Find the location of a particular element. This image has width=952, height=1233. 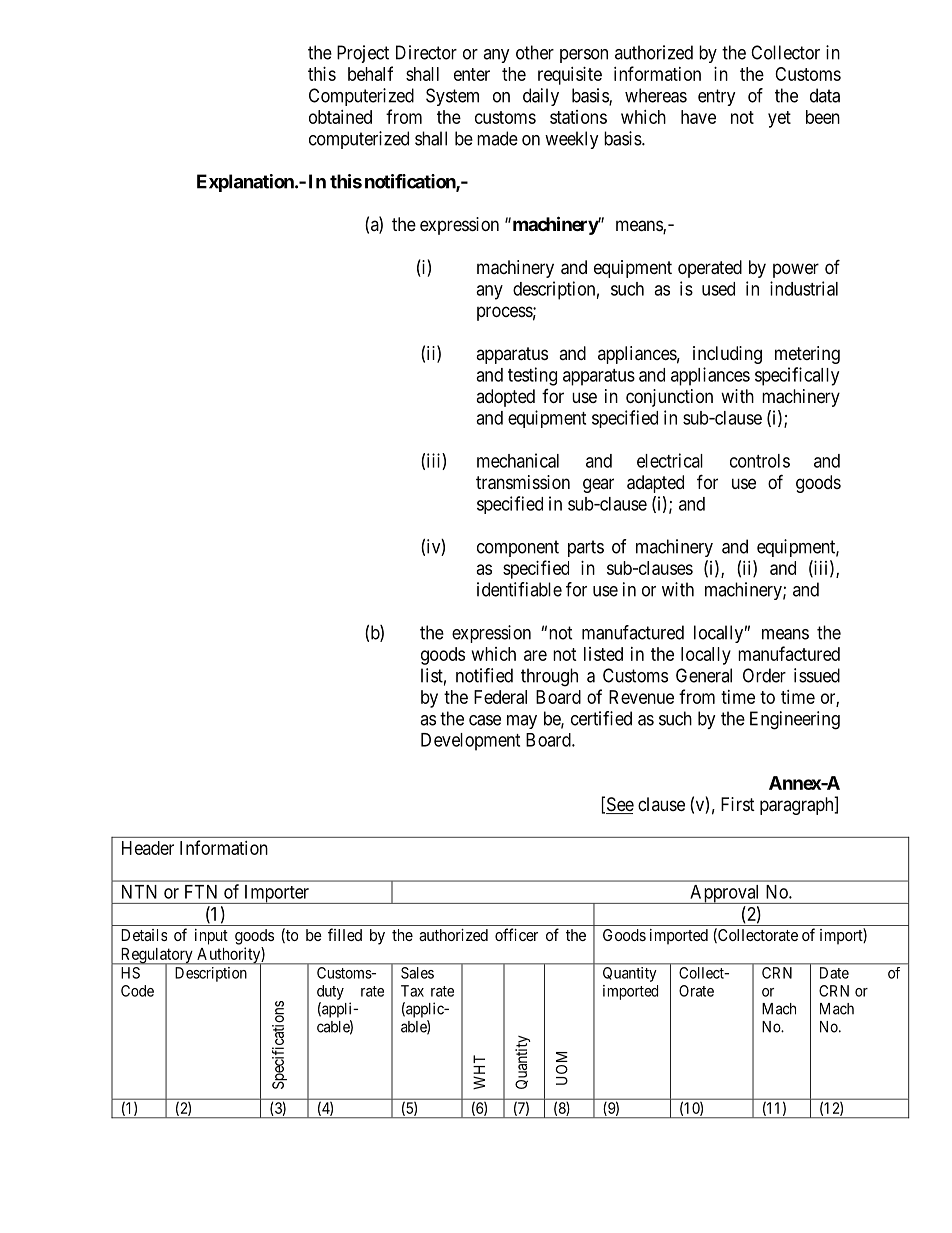

Regulatory is located at coordinates (156, 957).
